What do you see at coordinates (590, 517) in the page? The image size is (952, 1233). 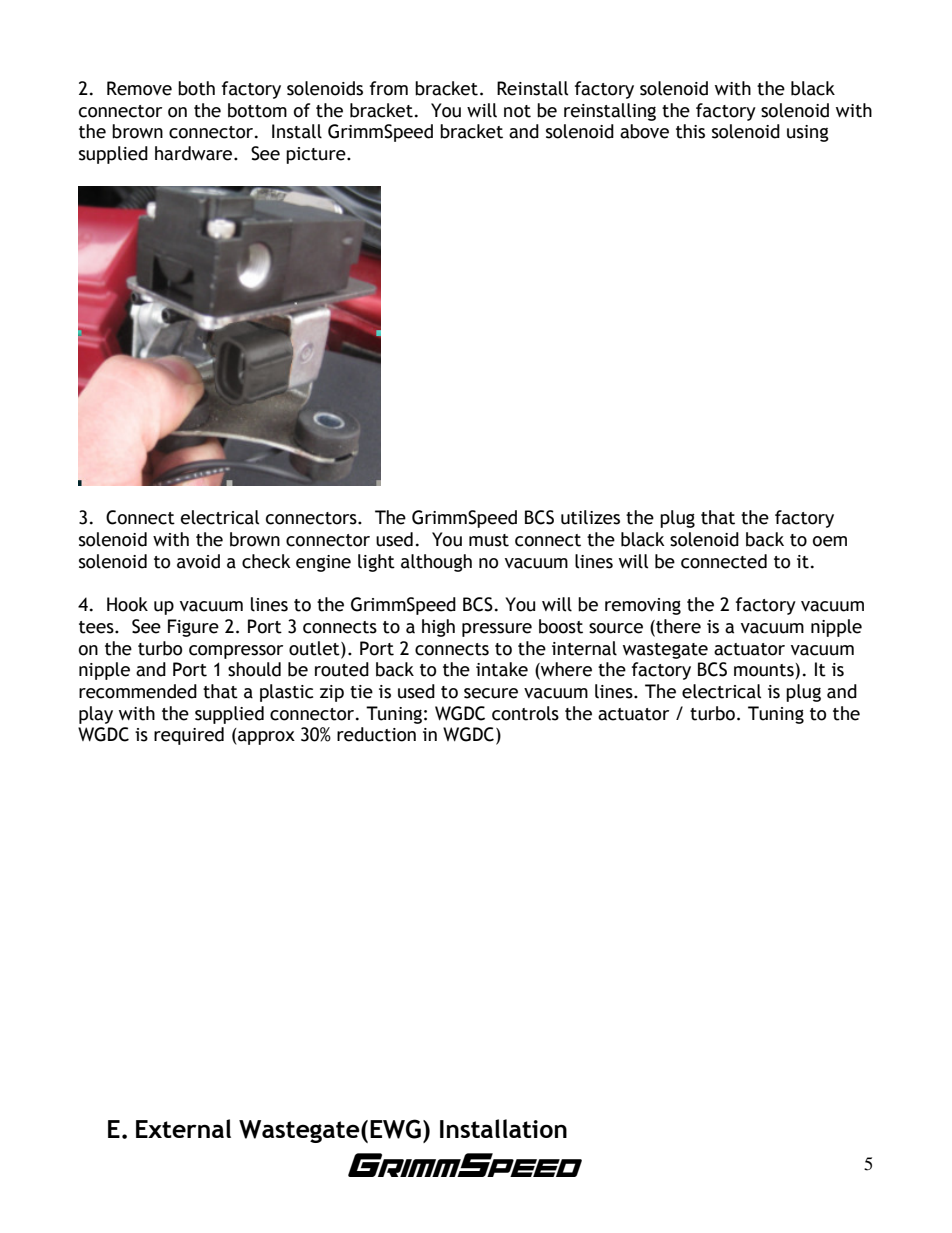 I see `utilizes` at bounding box center [590, 517].
